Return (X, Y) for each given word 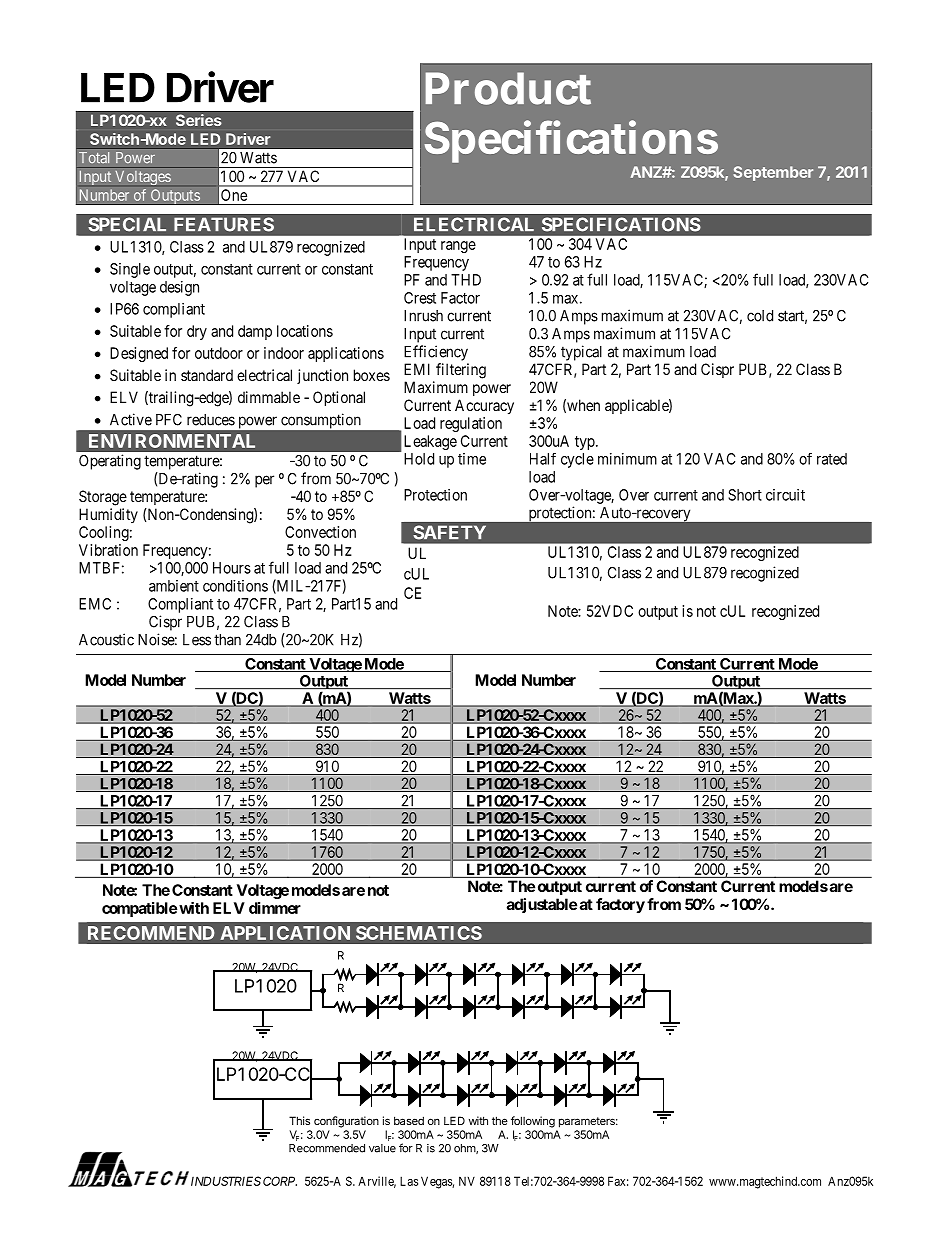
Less (197, 640)
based (409, 1120)
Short (745, 495)
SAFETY (449, 532)
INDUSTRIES (226, 1181)
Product (508, 88)
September (773, 173)
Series (198, 120)
